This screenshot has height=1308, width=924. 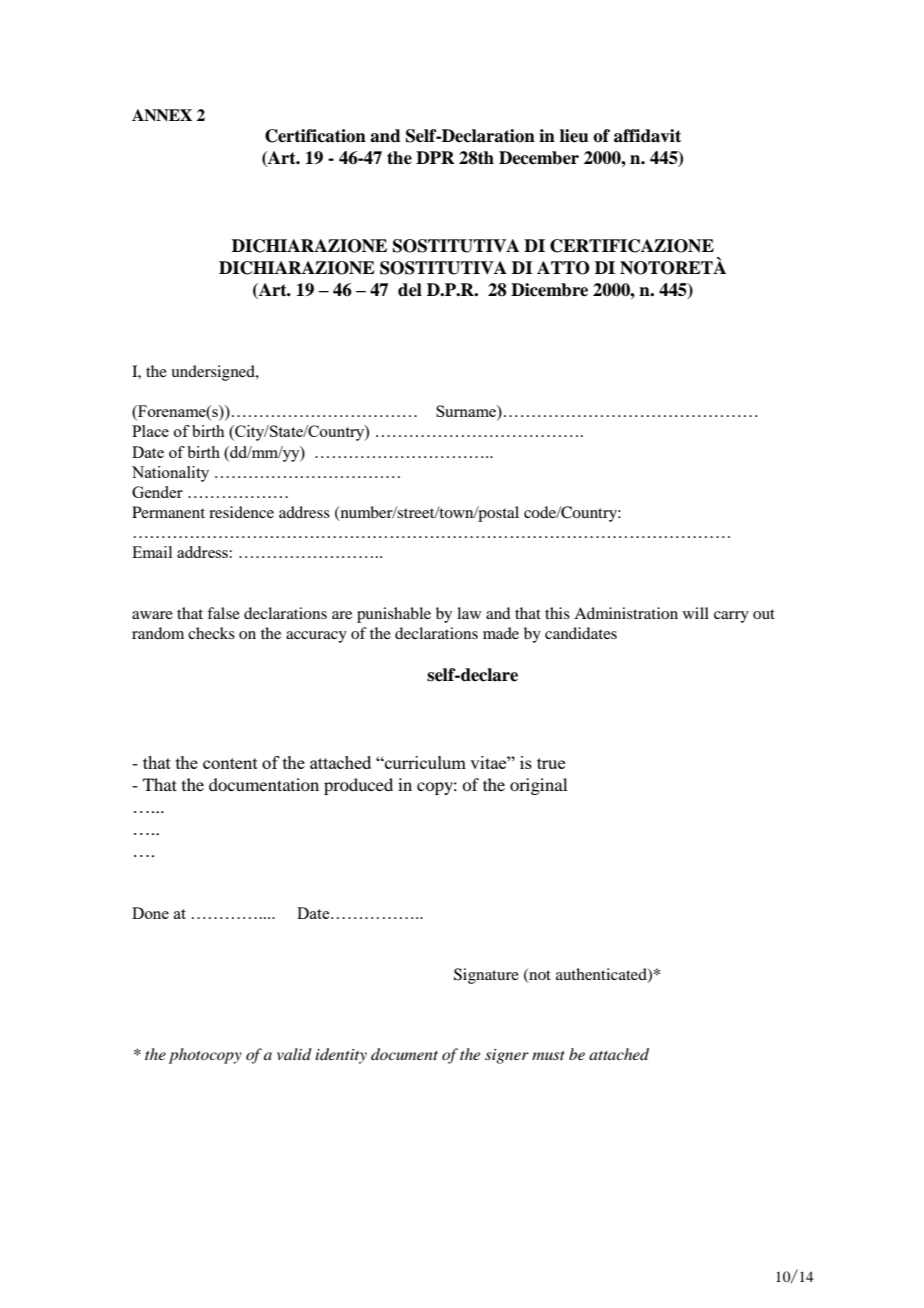 I want to click on valid, so click(x=294, y=1054).
